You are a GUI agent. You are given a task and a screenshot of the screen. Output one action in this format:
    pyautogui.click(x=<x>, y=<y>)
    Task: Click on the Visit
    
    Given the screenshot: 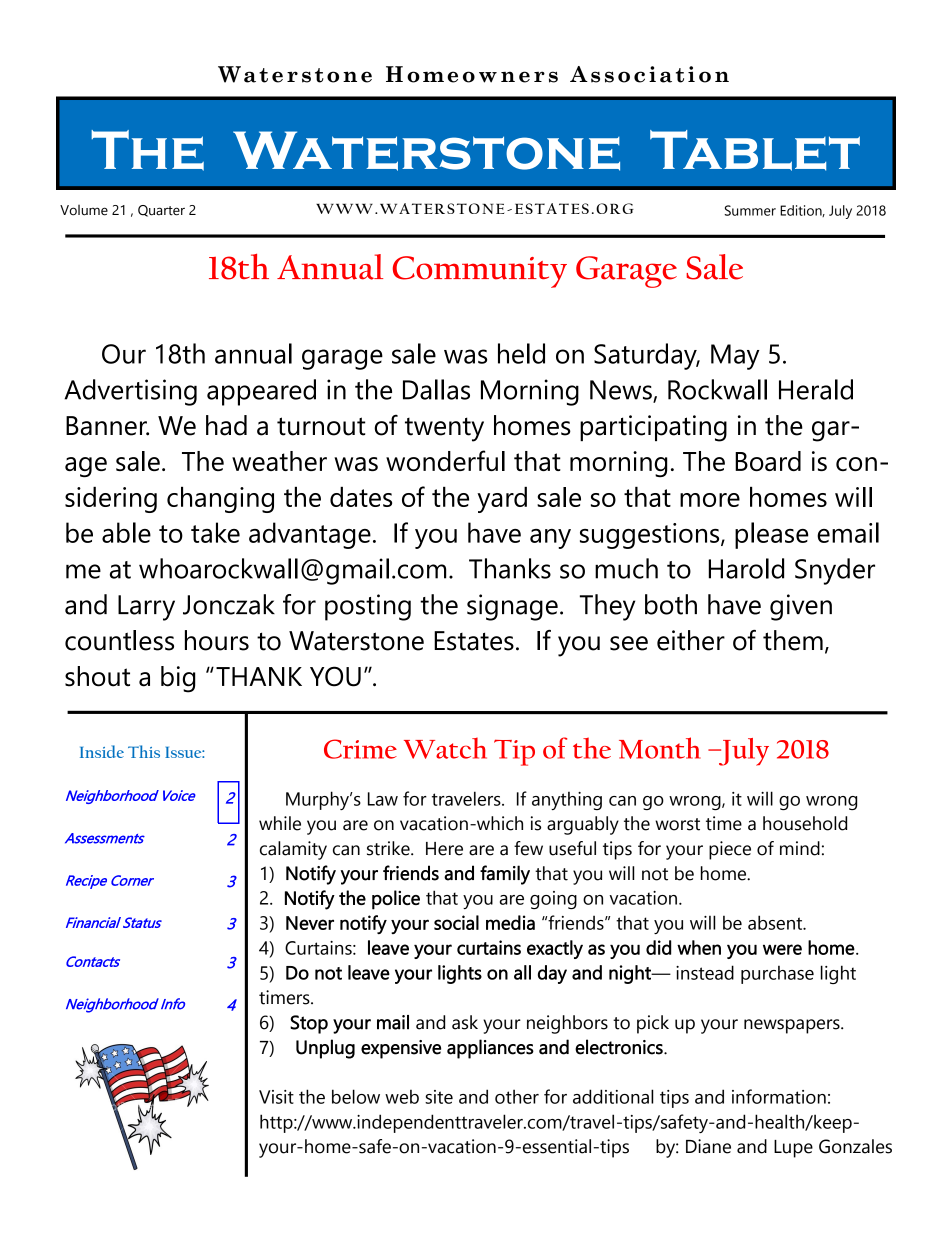 What is the action you would take?
    pyautogui.click(x=276, y=1097)
